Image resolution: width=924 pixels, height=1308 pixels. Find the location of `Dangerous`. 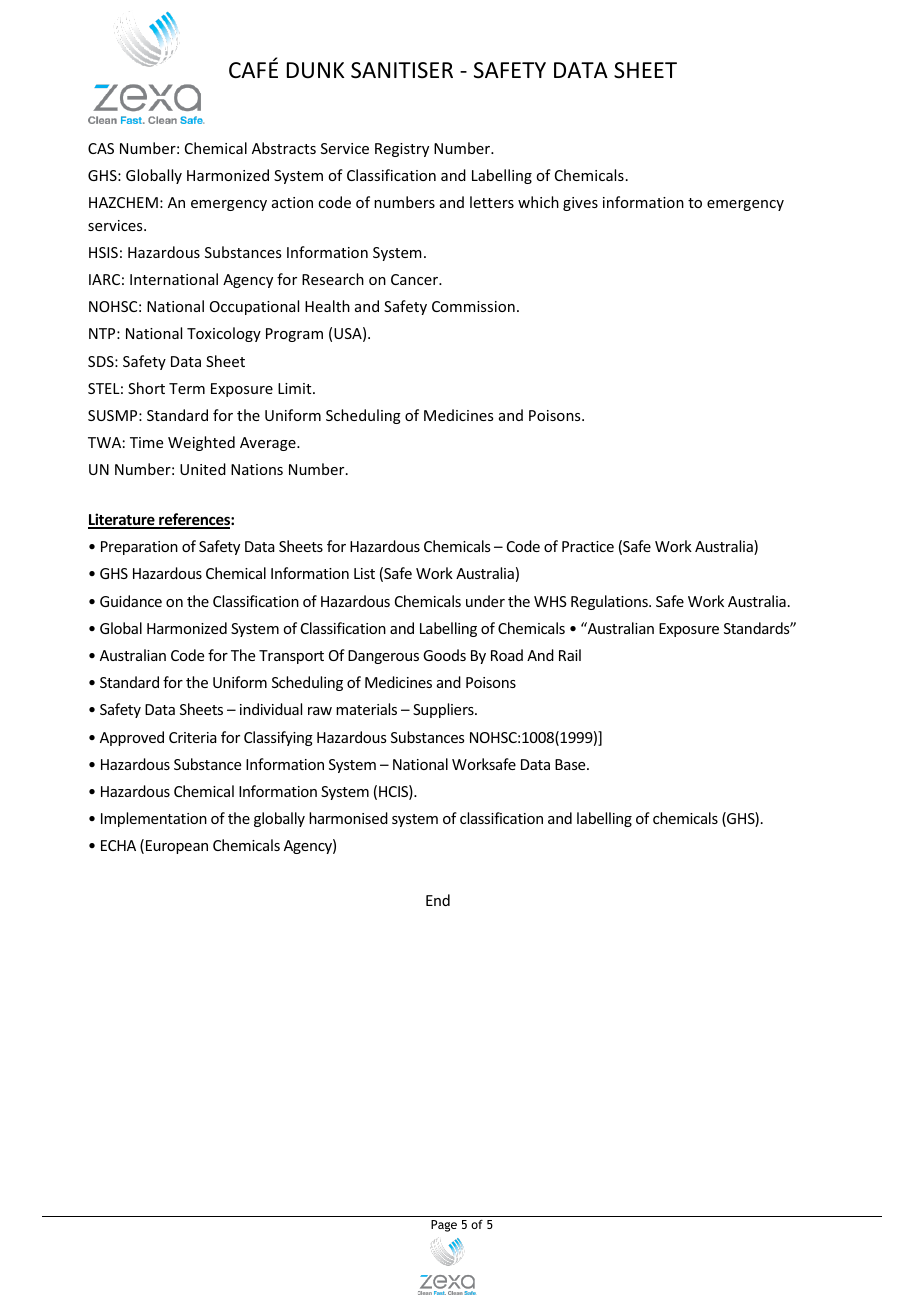

Dangerous is located at coordinates (383, 657).
